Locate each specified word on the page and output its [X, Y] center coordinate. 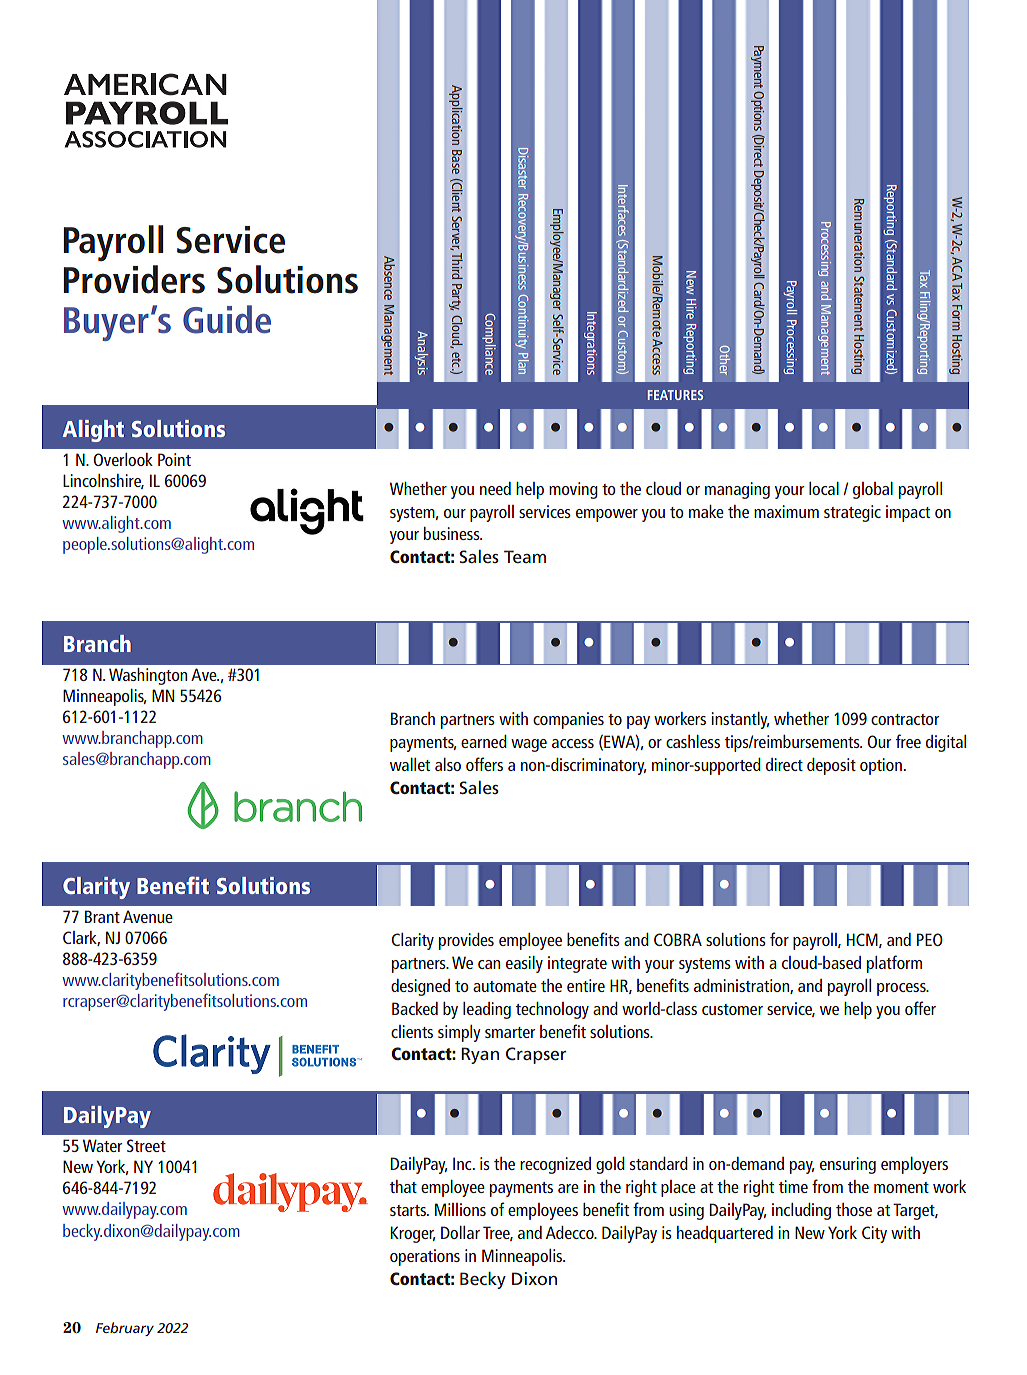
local [824, 488]
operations [425, 1257]
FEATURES [675, 395]
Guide [227, 319]
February [125, 1329]
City [874, 1234]
